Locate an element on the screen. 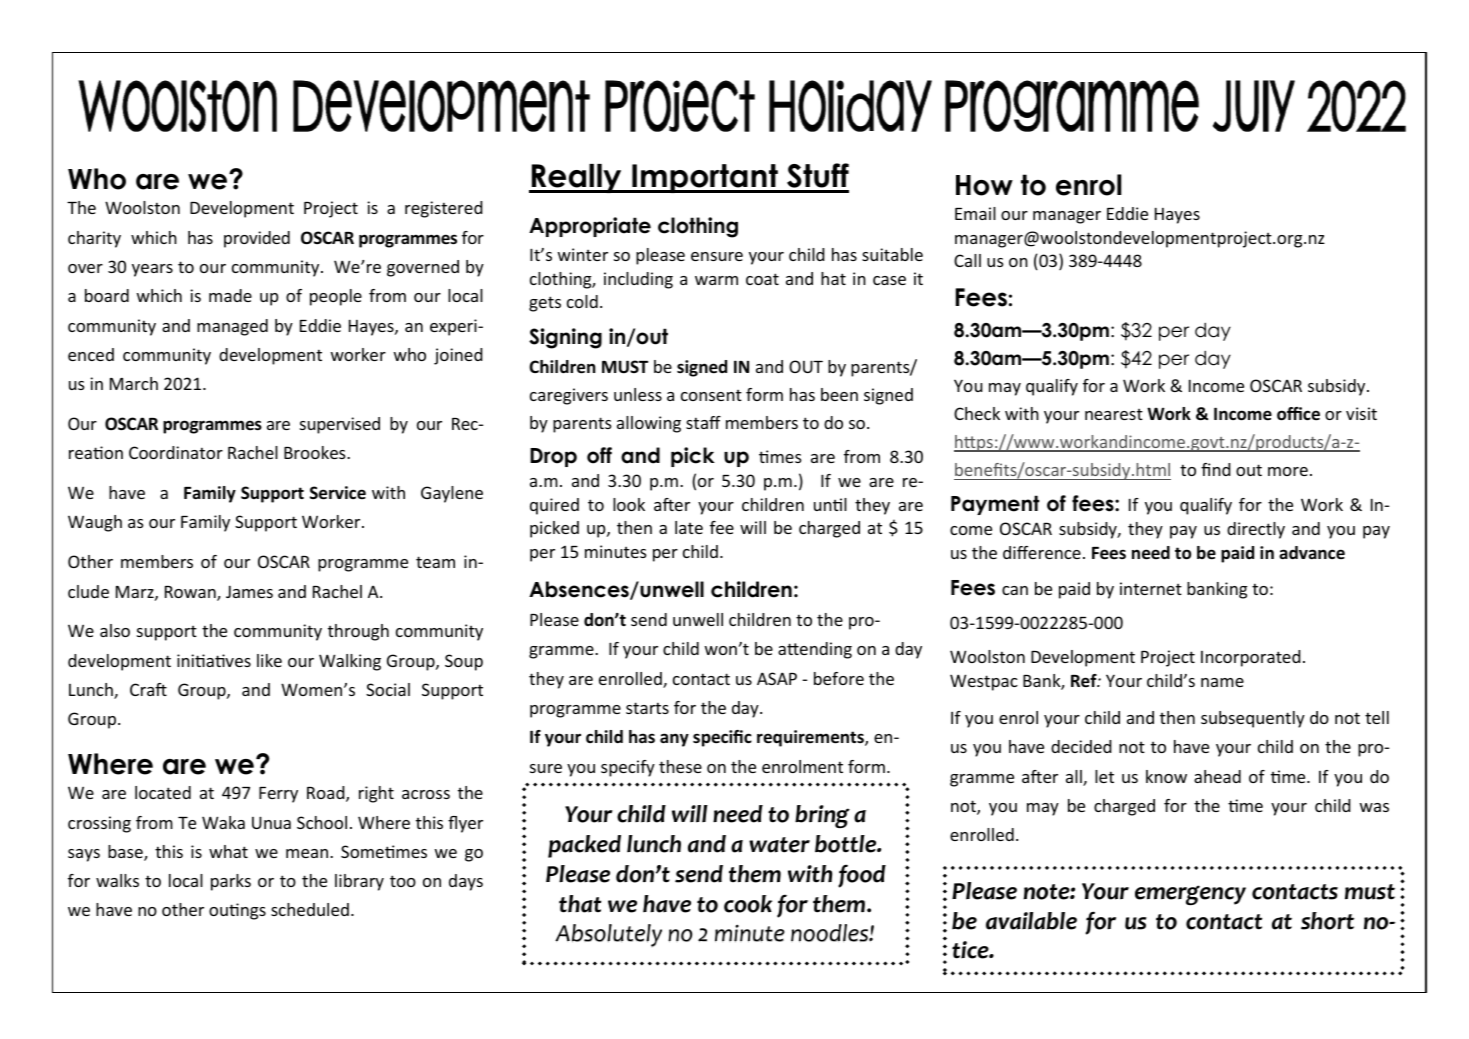 The width and height of the screenshot is (1469, 1039). How is located at coordinates (984, 185).
